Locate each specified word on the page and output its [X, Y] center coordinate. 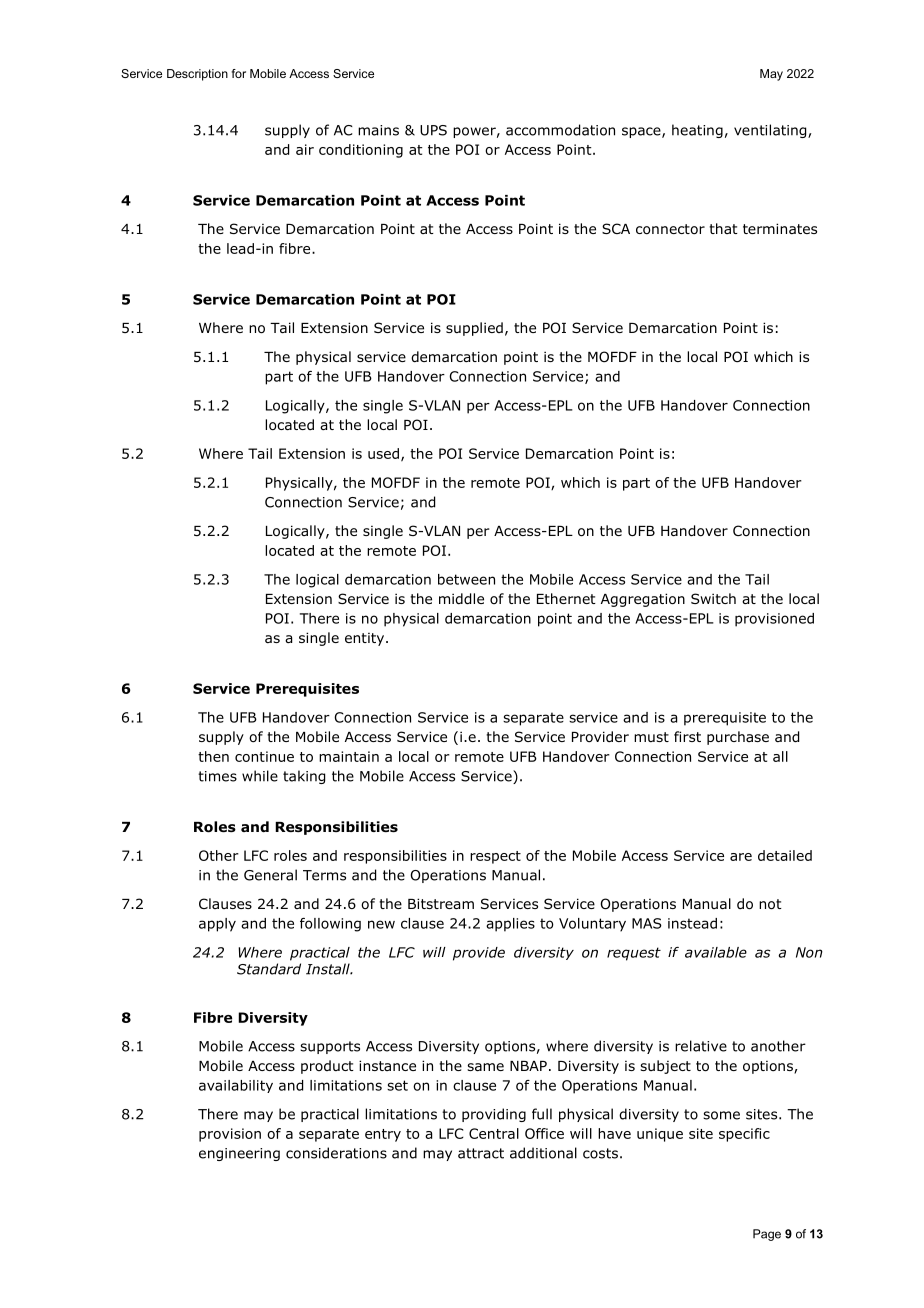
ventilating [771, 131]
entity [366, 639]
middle [461, 599]
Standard [269, 969]
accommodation [560, 130]
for [239, 73]
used [383, 453]
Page [767, 1235]
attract [481, 1153]
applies [510, 925]
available [716, 952]
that [723, 228]
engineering [239, 1154]
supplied [474, 329]
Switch [713, 598]
